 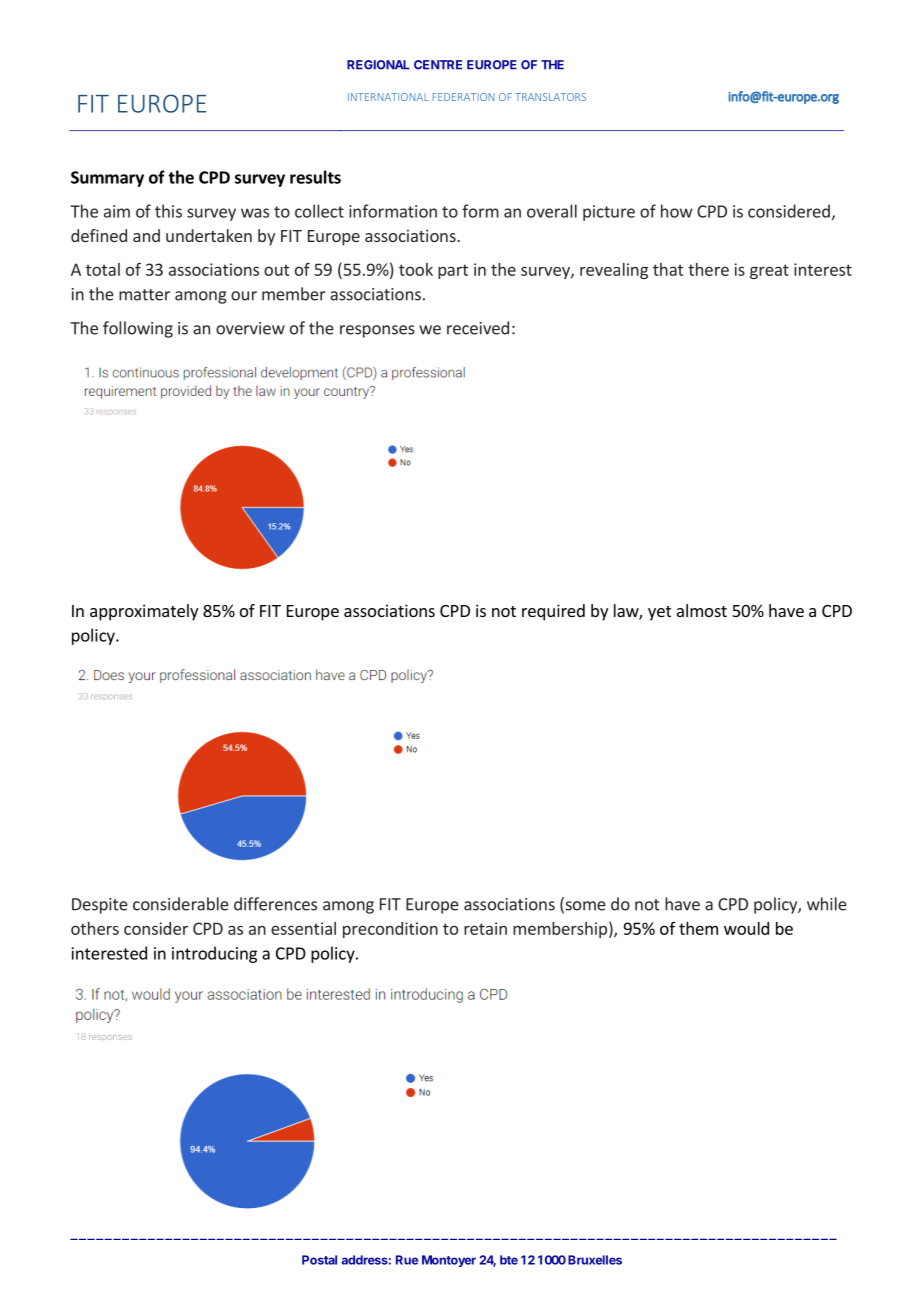 I want to click on required, so click(x=553, y=612).
